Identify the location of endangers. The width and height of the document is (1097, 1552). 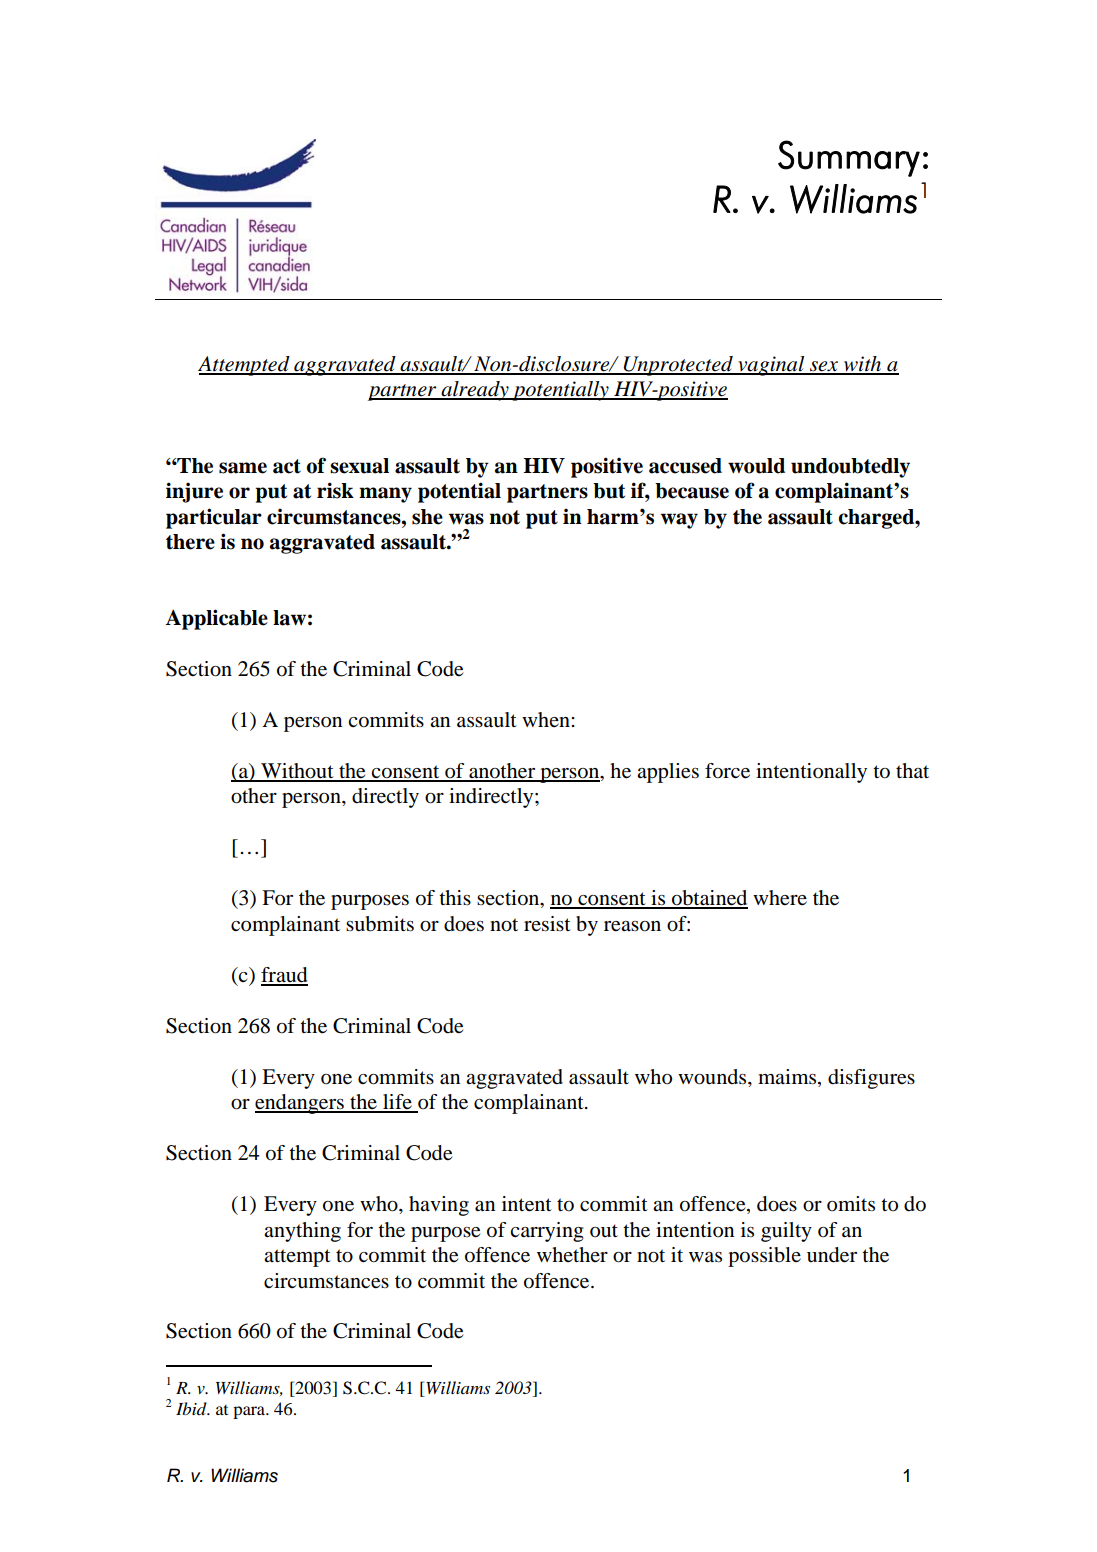
(300, 1104).
